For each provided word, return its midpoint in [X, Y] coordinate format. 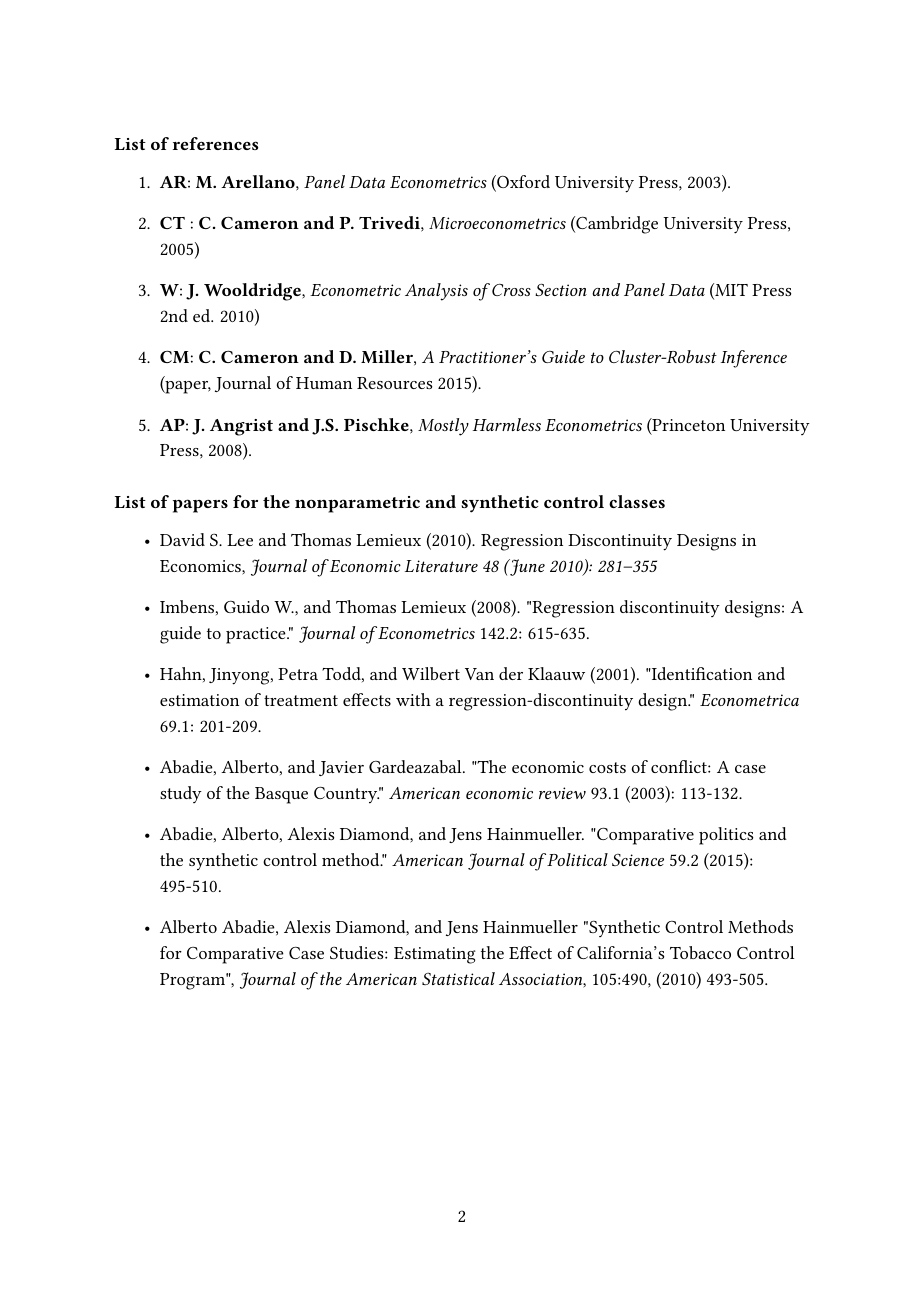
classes [637, 501]
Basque [281, 795]
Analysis [436, 292]
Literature [441, 566]
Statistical [458, 978]
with [413, 699]
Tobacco [700, 952]
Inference [754, 359]
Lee [240, 540]
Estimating [435, 955]
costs [607, 767]
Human [324, 383]
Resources [394, 383]
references [215, 143]
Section [561, 290]
